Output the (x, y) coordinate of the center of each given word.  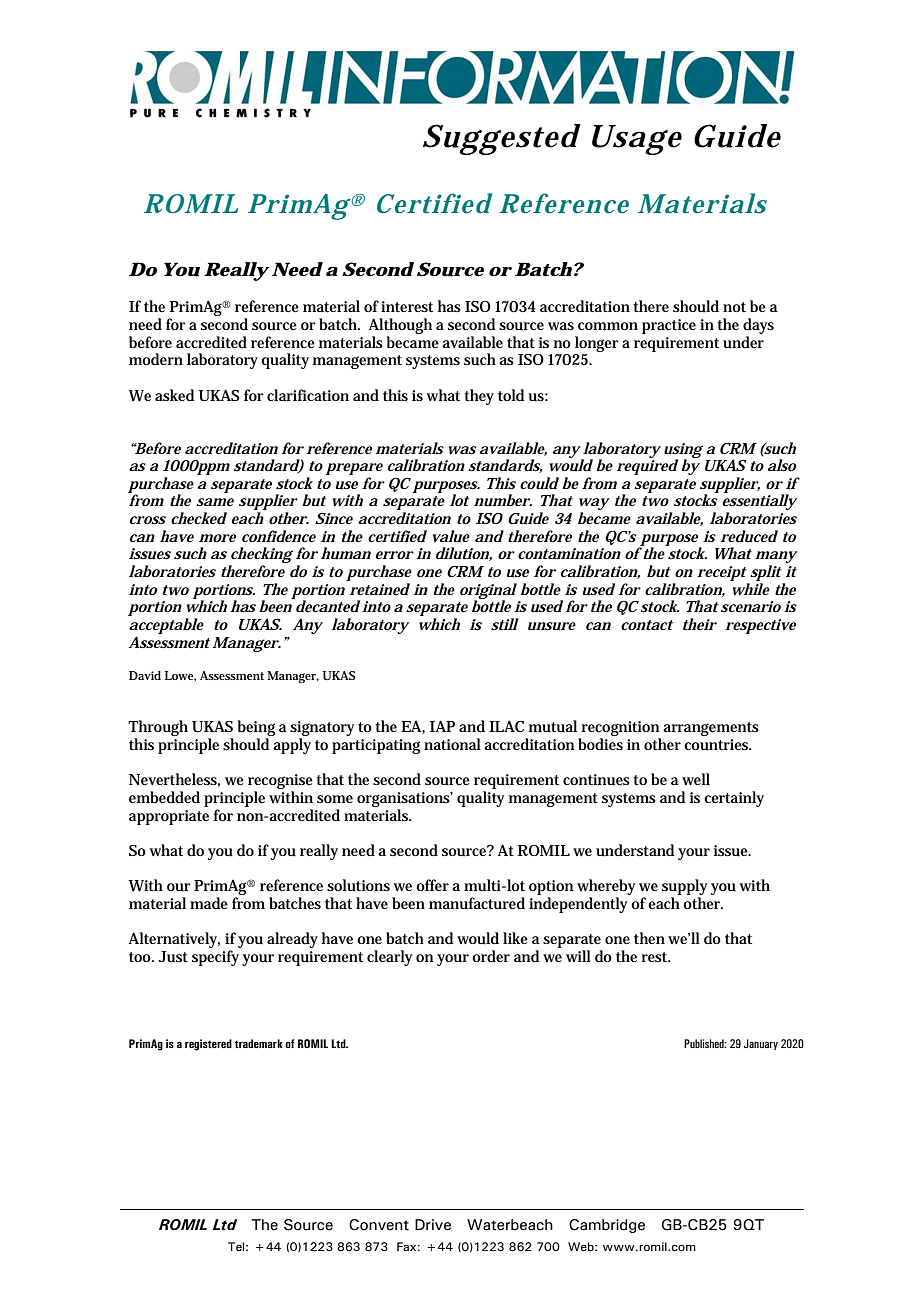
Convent (379, 1225)
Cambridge (607, 1226)
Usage (637, 140)
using (683, 451)
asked (174, 395)
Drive (433, 1225)
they (479, 397)
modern (156, 359)
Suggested (501, 139)
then (649, 938)
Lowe (180, 676)
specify (215, 958)
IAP (442, 726)
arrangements (711, 729)
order (491, 956)
